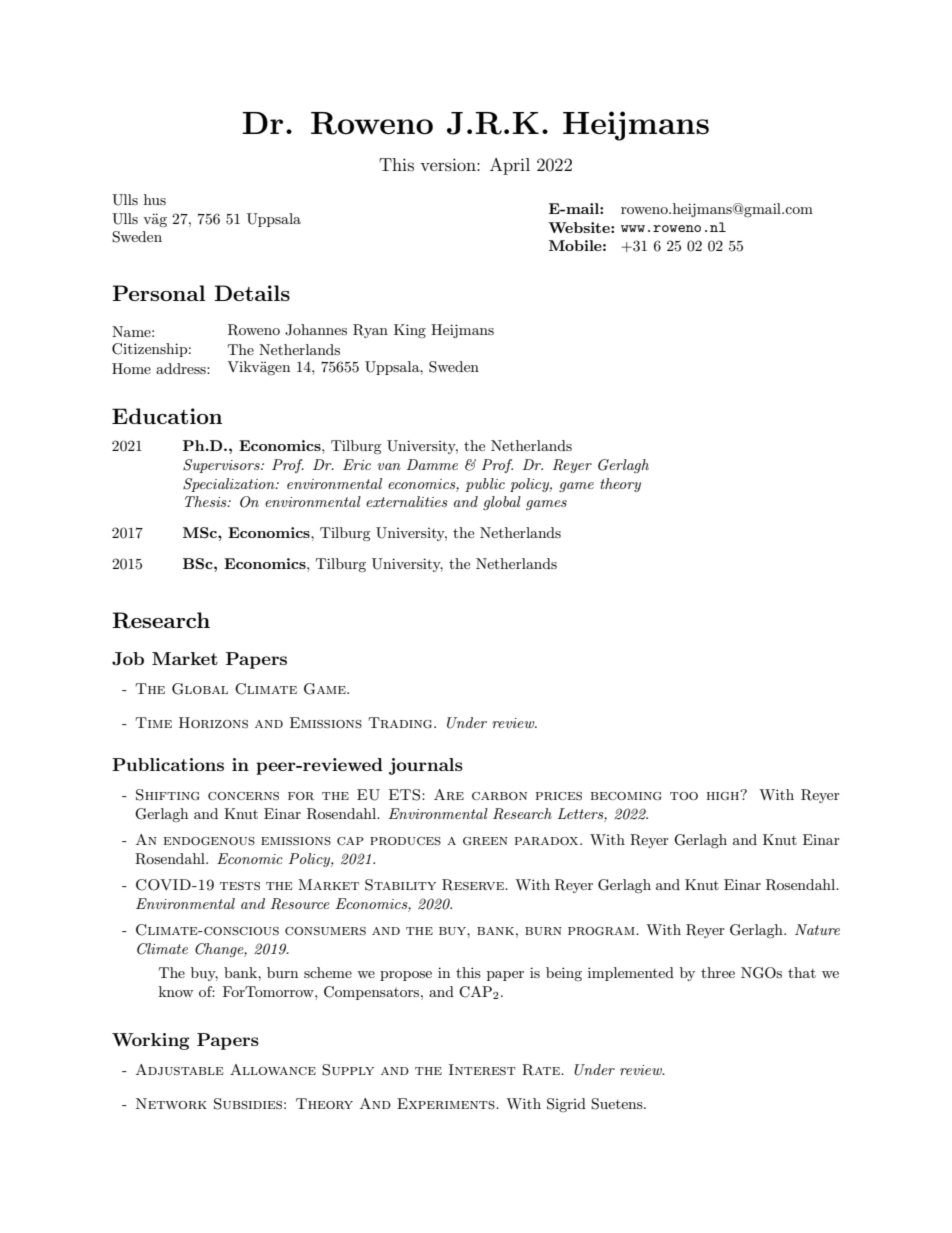 The height and width of the image is (1233, 952). I want to click on too, so click(684, 796).
